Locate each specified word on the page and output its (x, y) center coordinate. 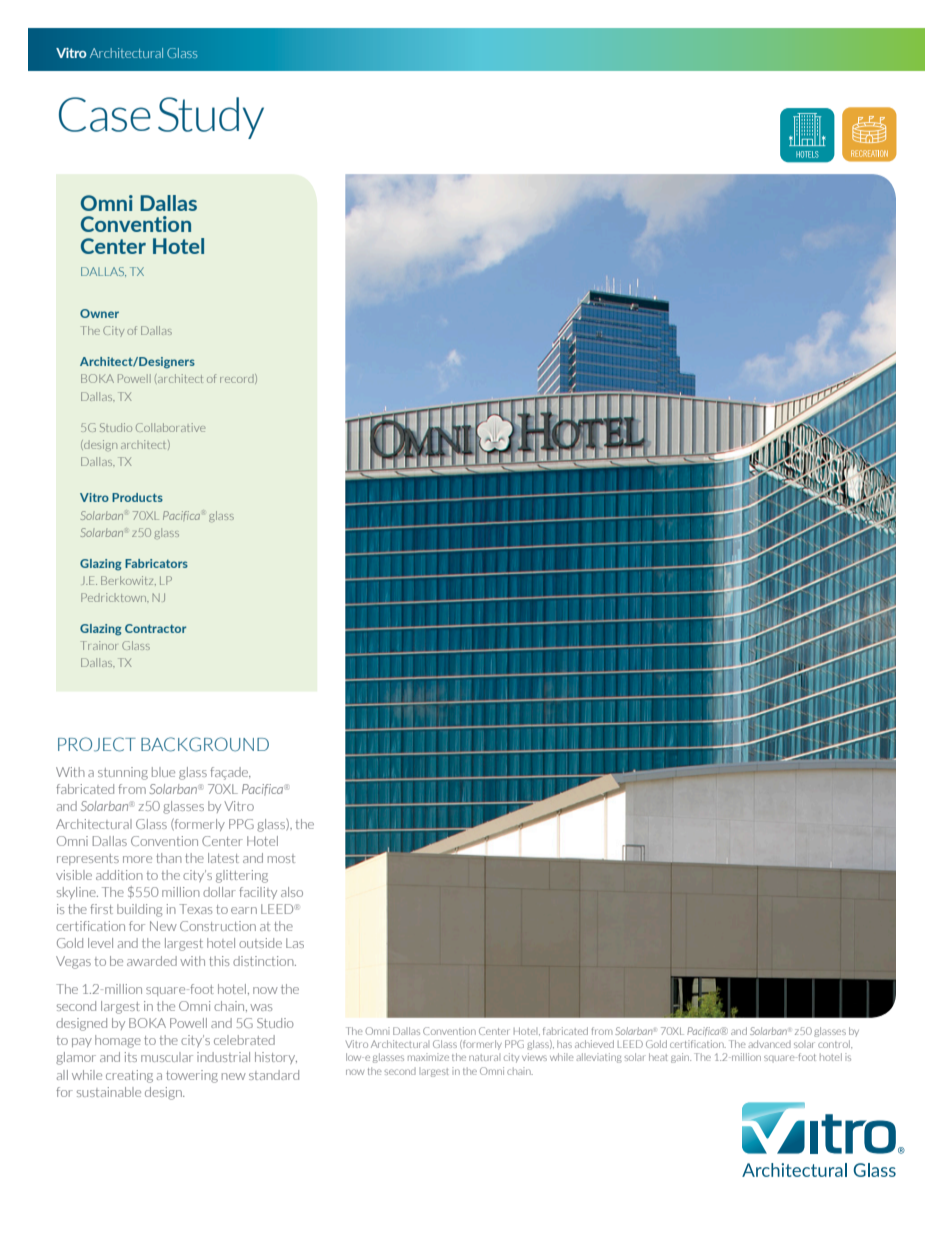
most (281, 858)
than (169, 858)
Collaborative (170, 427)
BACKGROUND (205, 744)
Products (137, 497)
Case (105, 114)
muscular (167, 1057)
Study (211, 118)
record (238, 379)
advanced (769, 1044)
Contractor (155, 628)
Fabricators (156, 563)
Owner (99, 313)
